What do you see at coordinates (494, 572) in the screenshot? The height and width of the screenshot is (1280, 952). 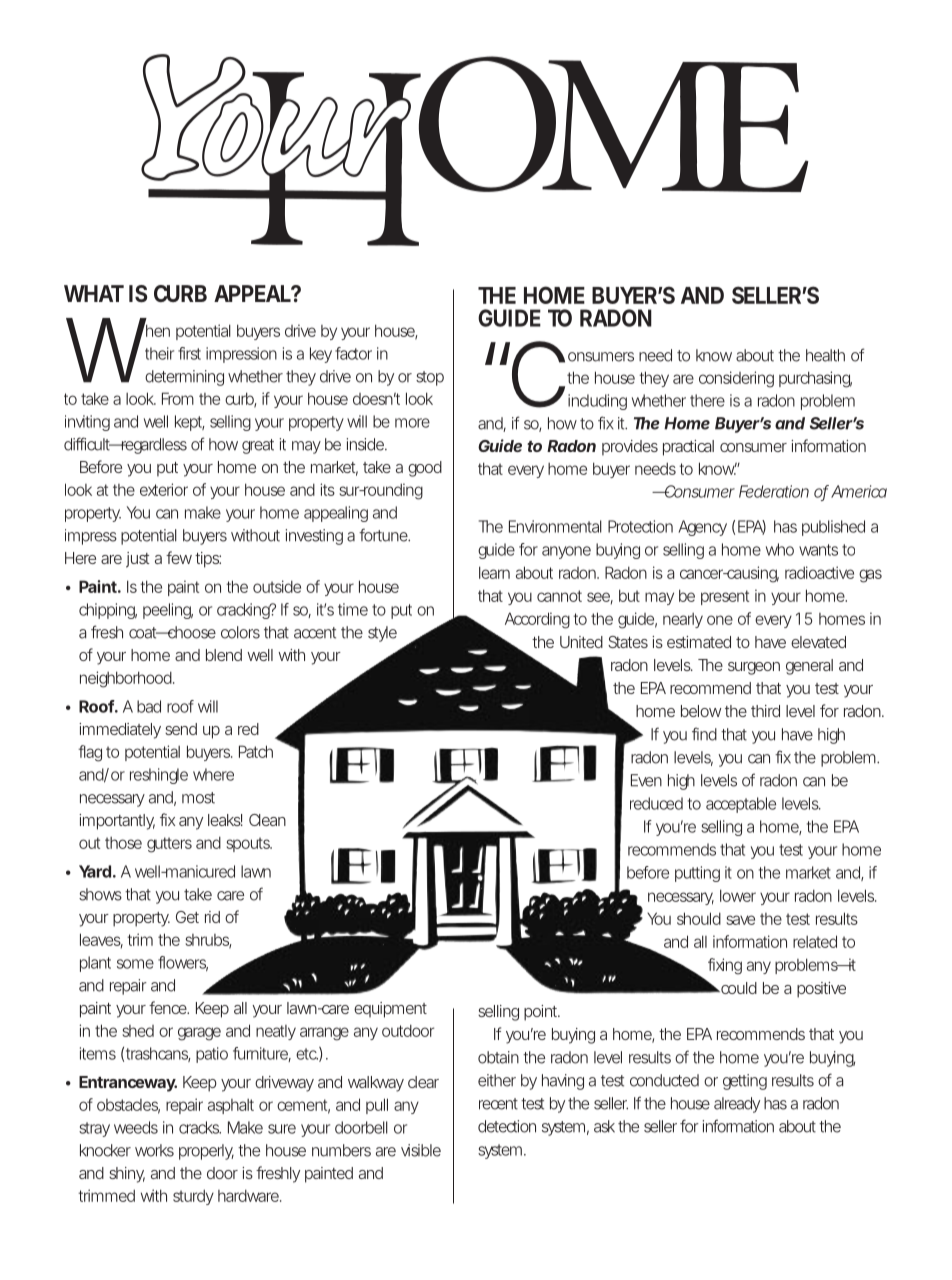 I see `learn` at bounding box center [494, 572].
